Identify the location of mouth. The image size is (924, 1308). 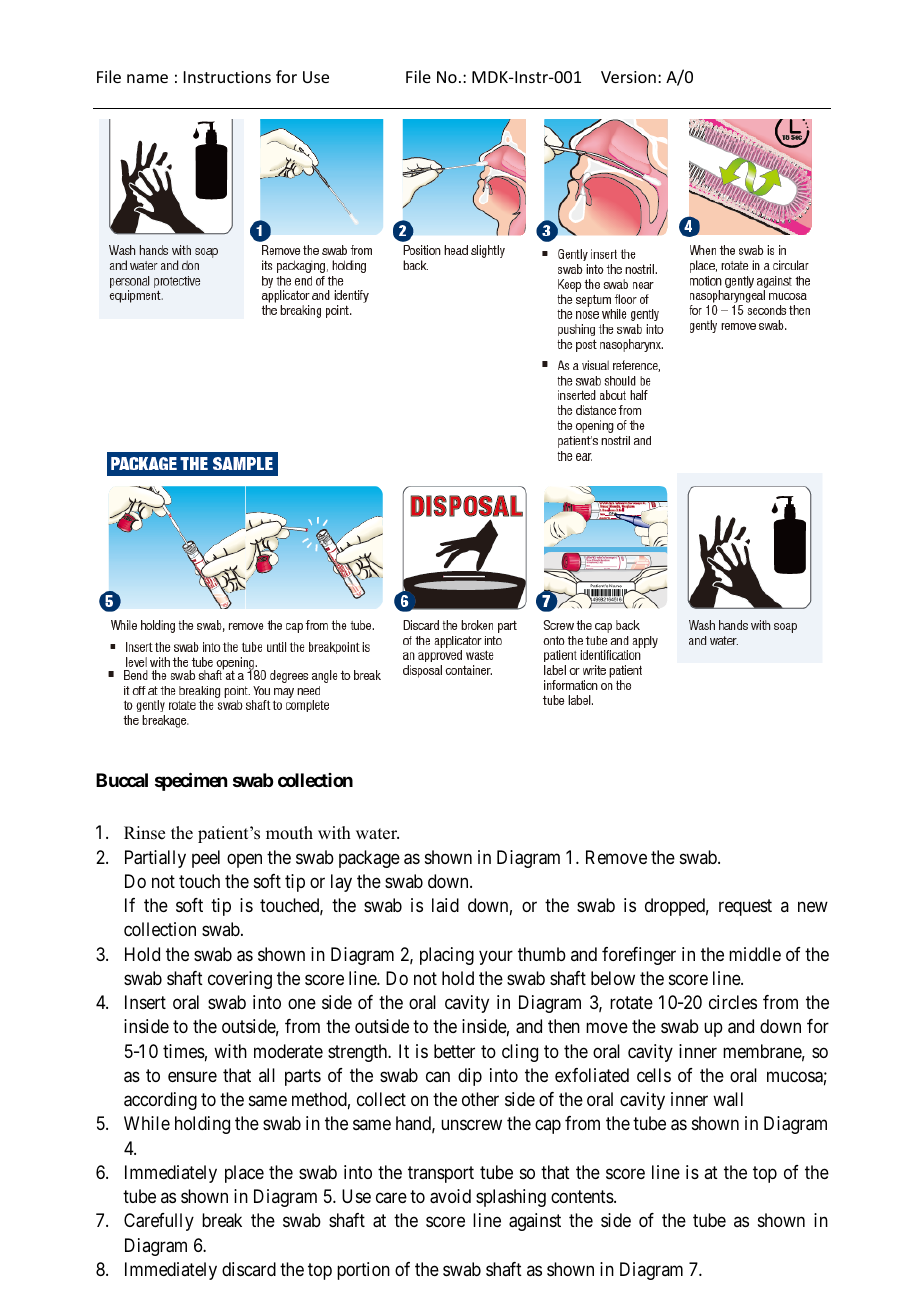
(289, 833).
